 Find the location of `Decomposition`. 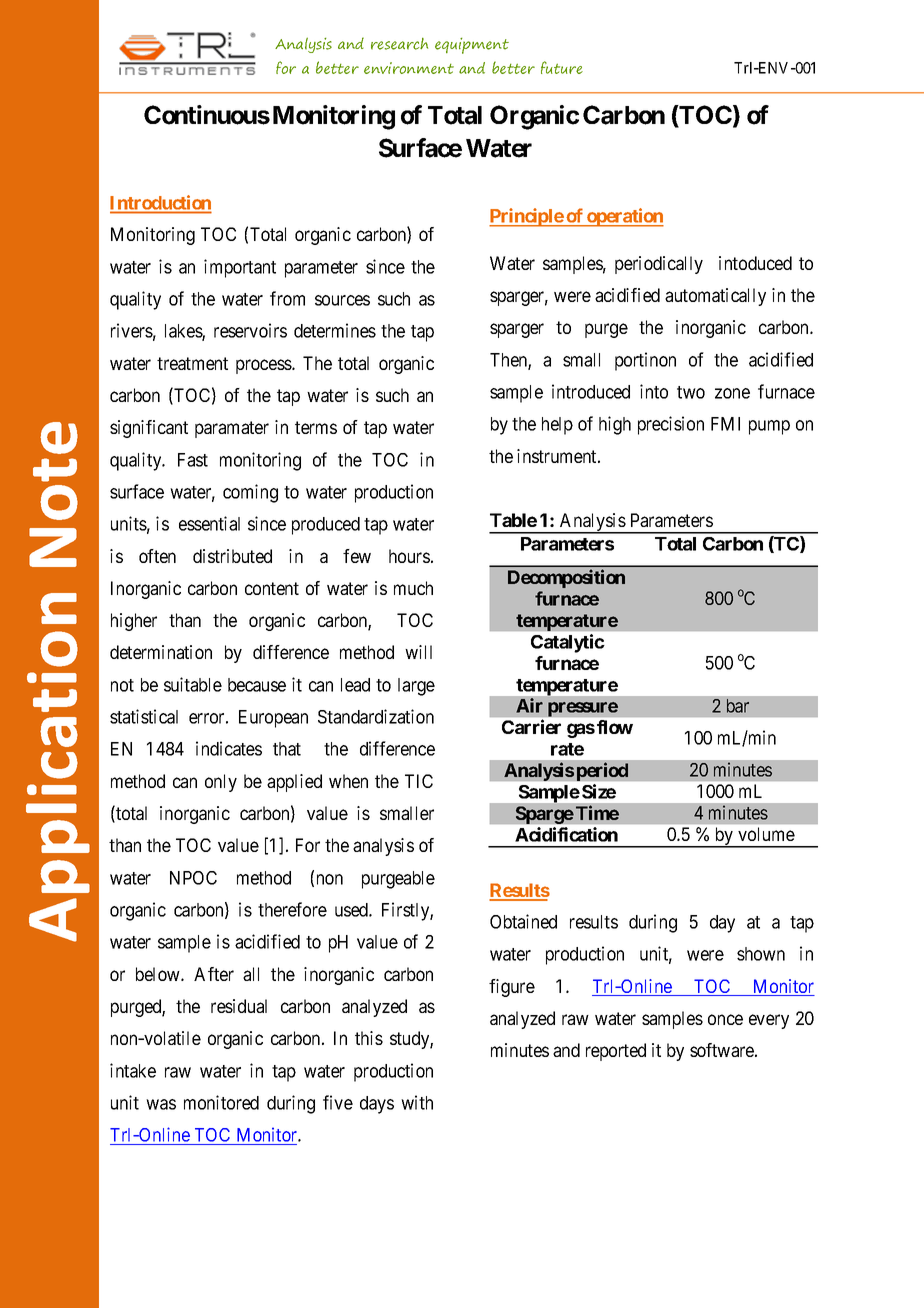

Decomposition is located at coordinates (566, 578).
